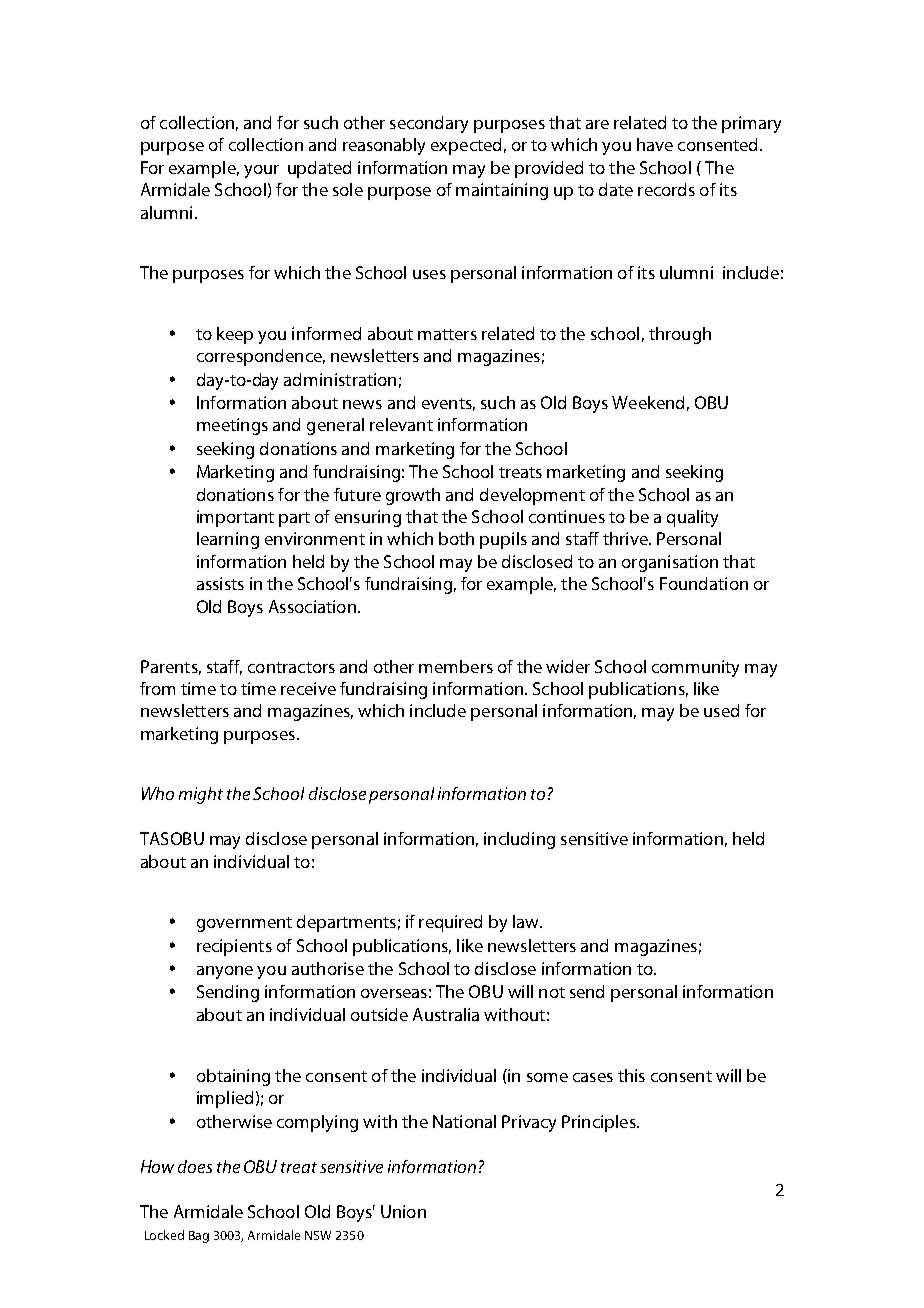 This screenshot has width=924, height=1308. What do you see at coordinates (199, 1237) in the screenshot?
I see `Bag` at bounding box center [199, 1237].
